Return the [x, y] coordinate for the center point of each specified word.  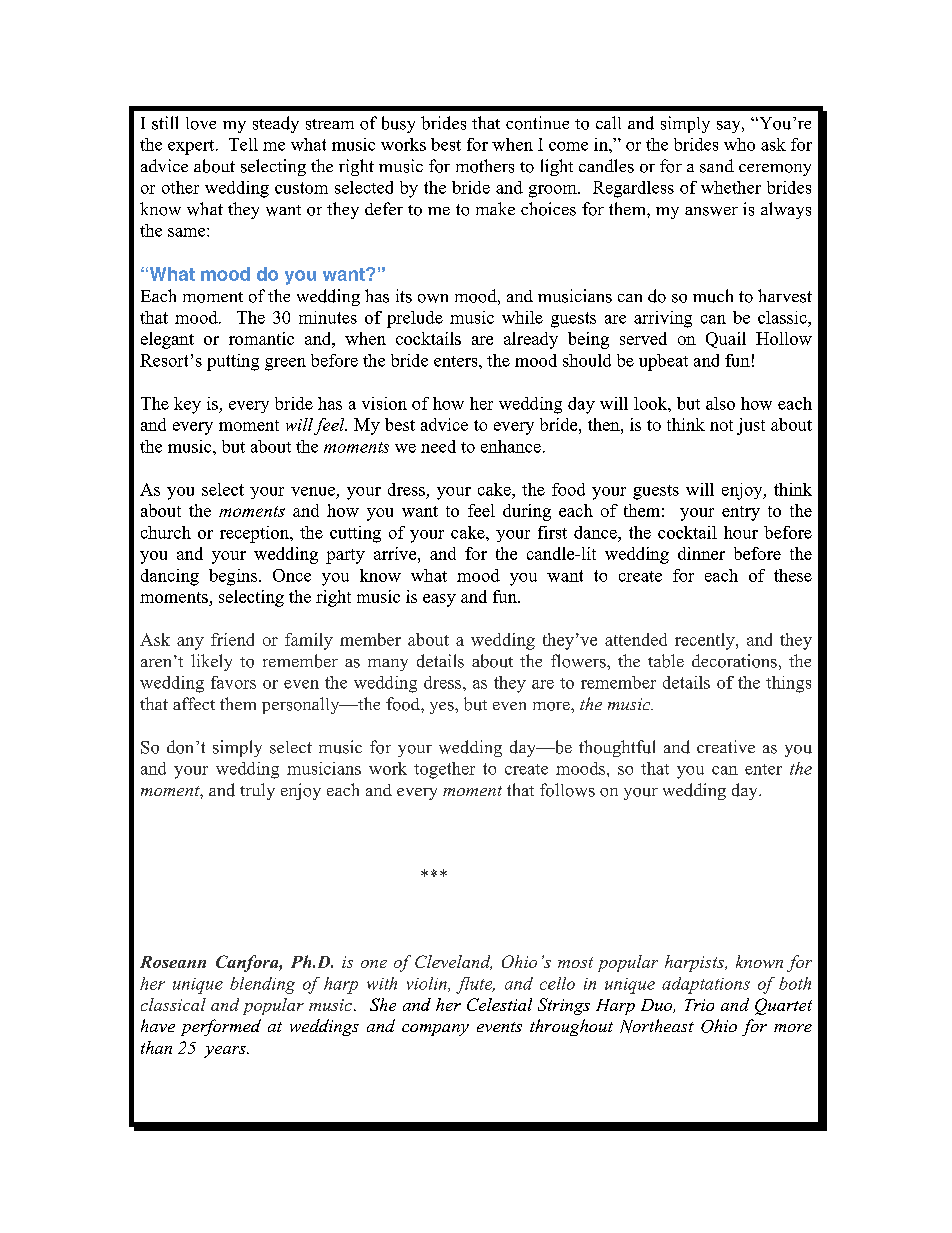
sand [717, 166]
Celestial [499, 1004]
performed [221, 1027]
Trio [699, 1005]
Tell [243, 144]
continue [537, 123]
